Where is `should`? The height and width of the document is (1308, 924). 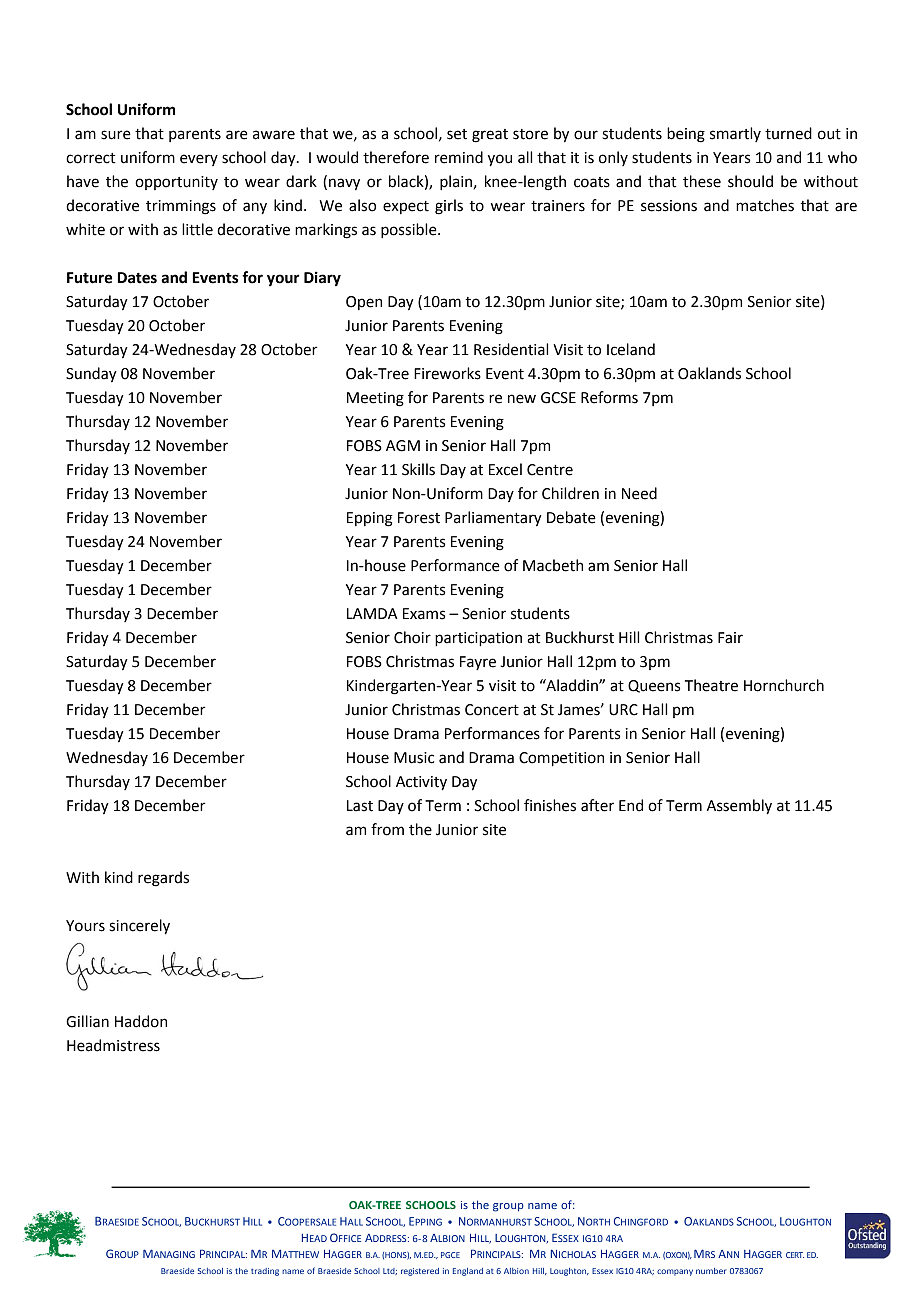
should is located at coordinates (750, 181).
